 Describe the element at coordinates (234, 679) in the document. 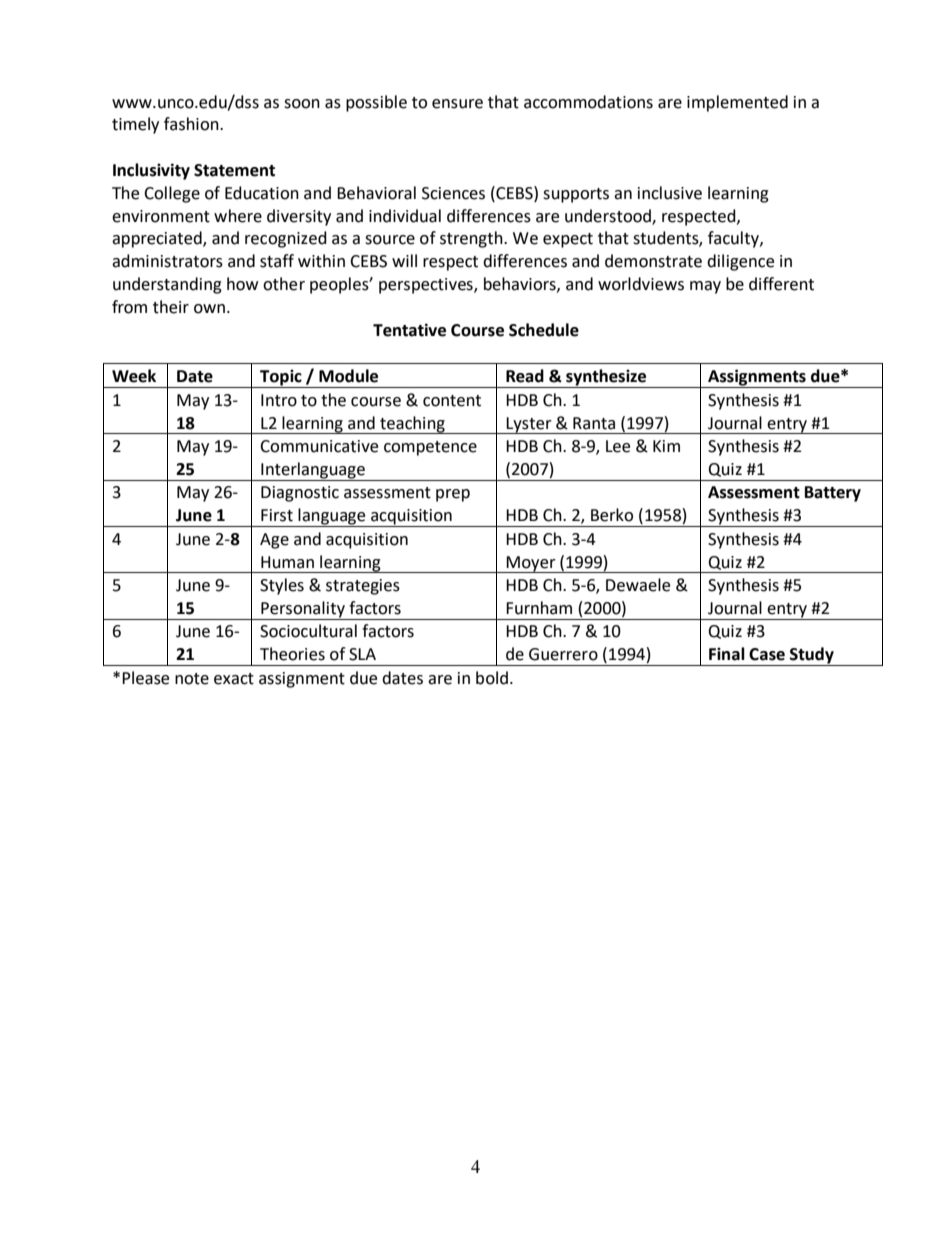

I see `exact` at that location.
